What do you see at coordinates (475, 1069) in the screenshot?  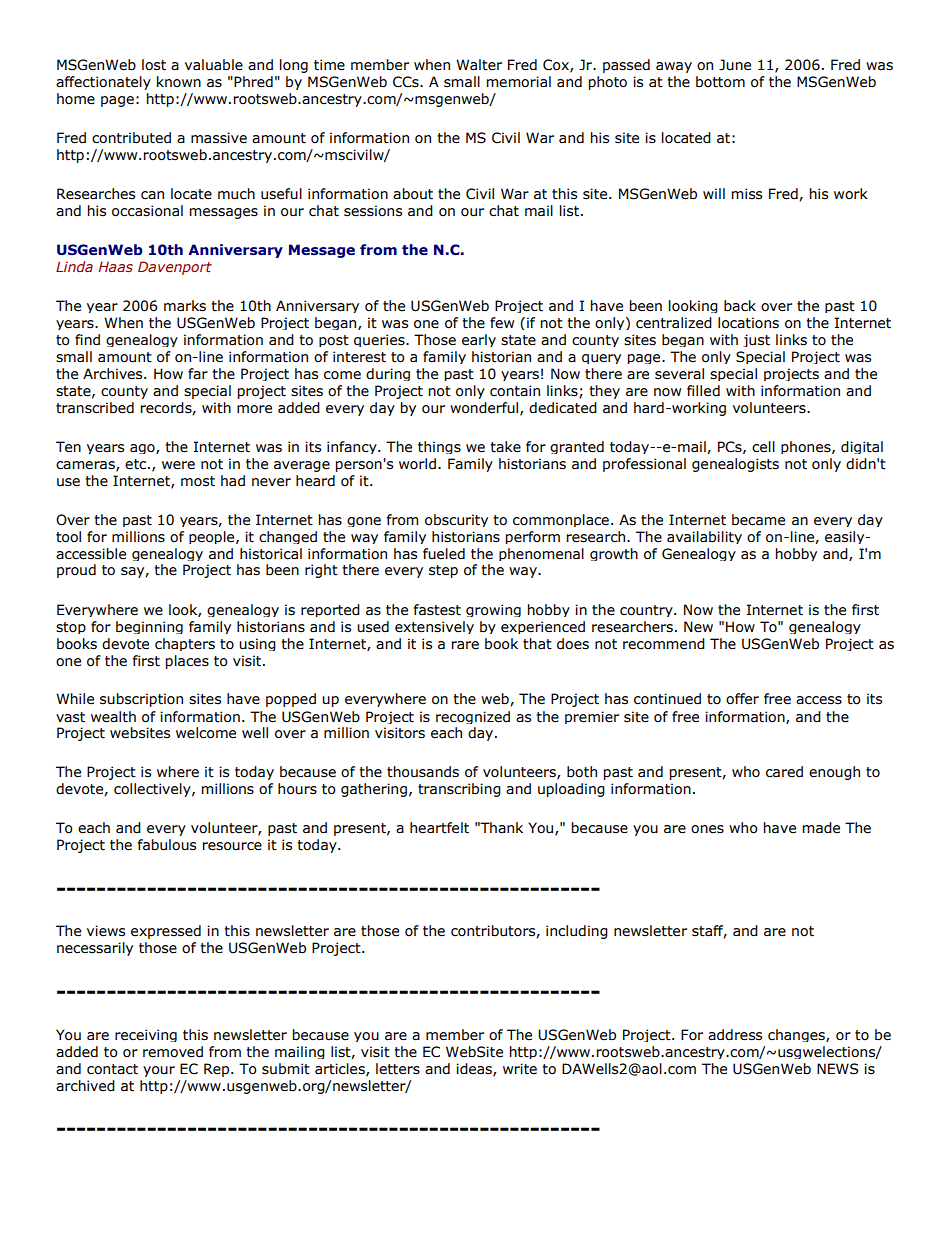 I see `ideas` at bounding box center [475, 1069].
